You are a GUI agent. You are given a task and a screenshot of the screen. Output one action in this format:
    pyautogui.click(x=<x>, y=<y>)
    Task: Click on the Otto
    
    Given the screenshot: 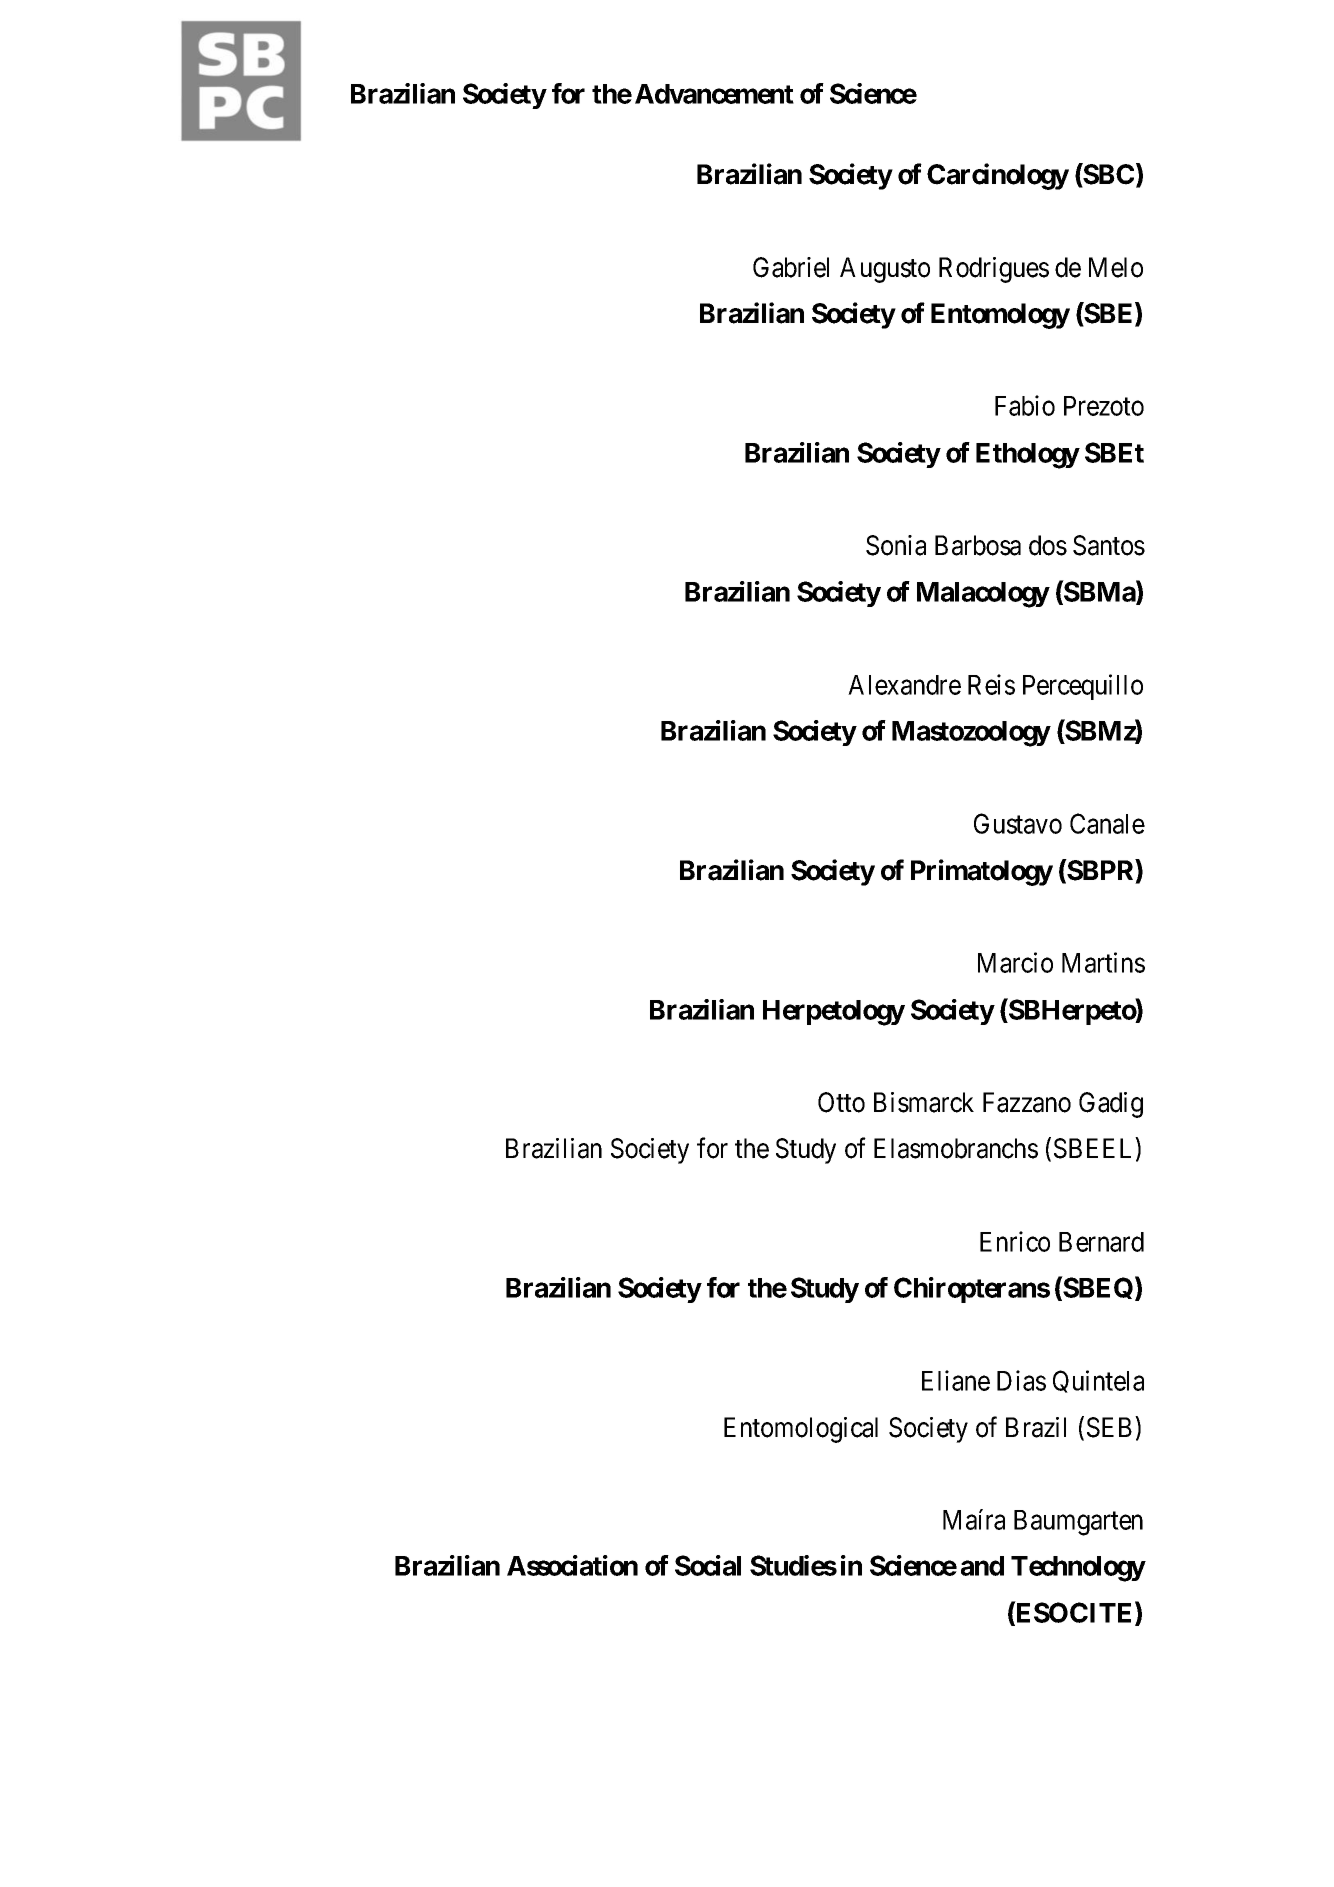 What is the action you would take?
    pyautogui.click(x=841, y=1102)
